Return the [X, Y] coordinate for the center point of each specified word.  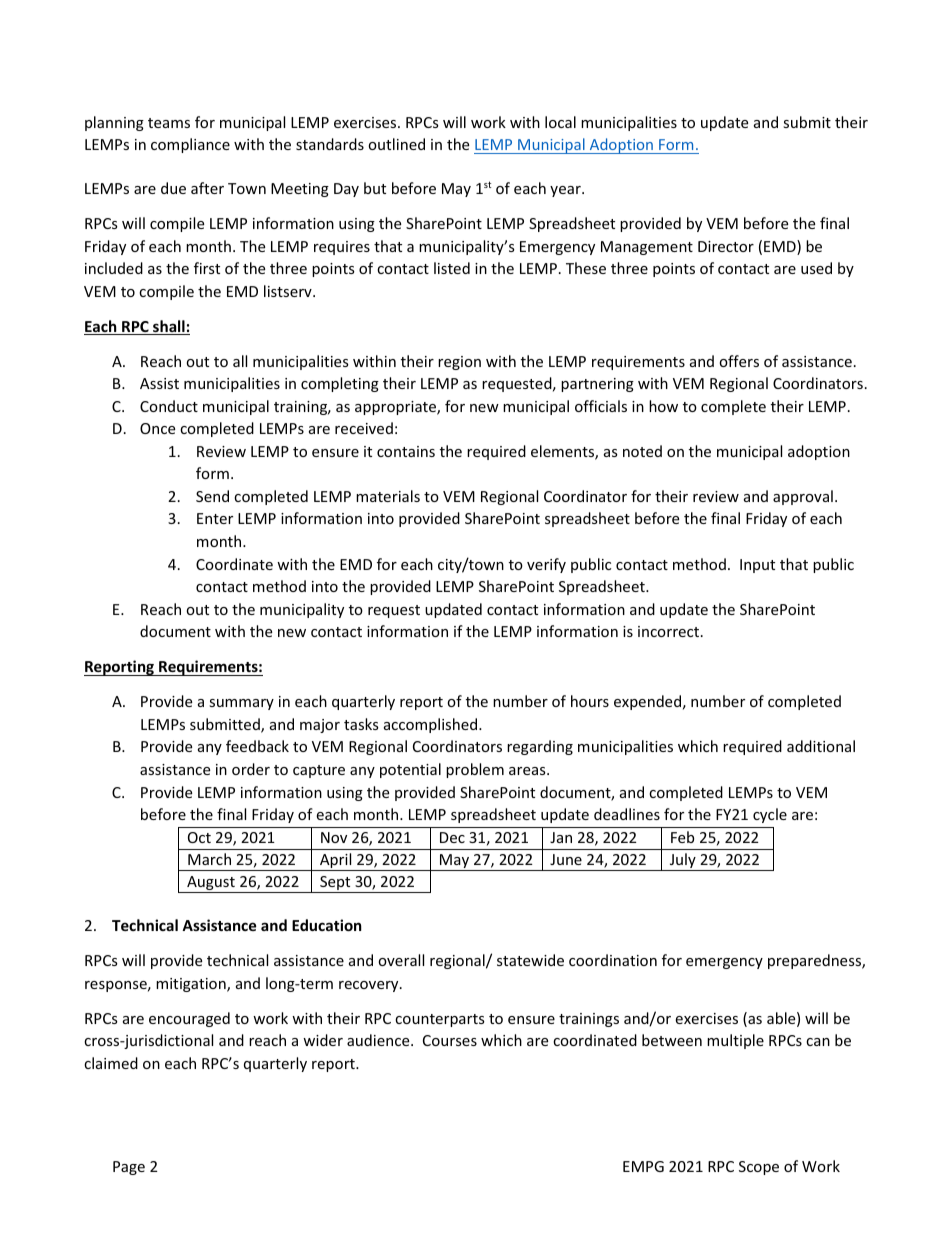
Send [212, 496]
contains [406, 451]
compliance [190, 145]
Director [726, 246]
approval [803, 497]
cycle [770, 815]
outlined [396, 144]
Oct [199, 837]
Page [129, 1168]
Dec [452, 837]
